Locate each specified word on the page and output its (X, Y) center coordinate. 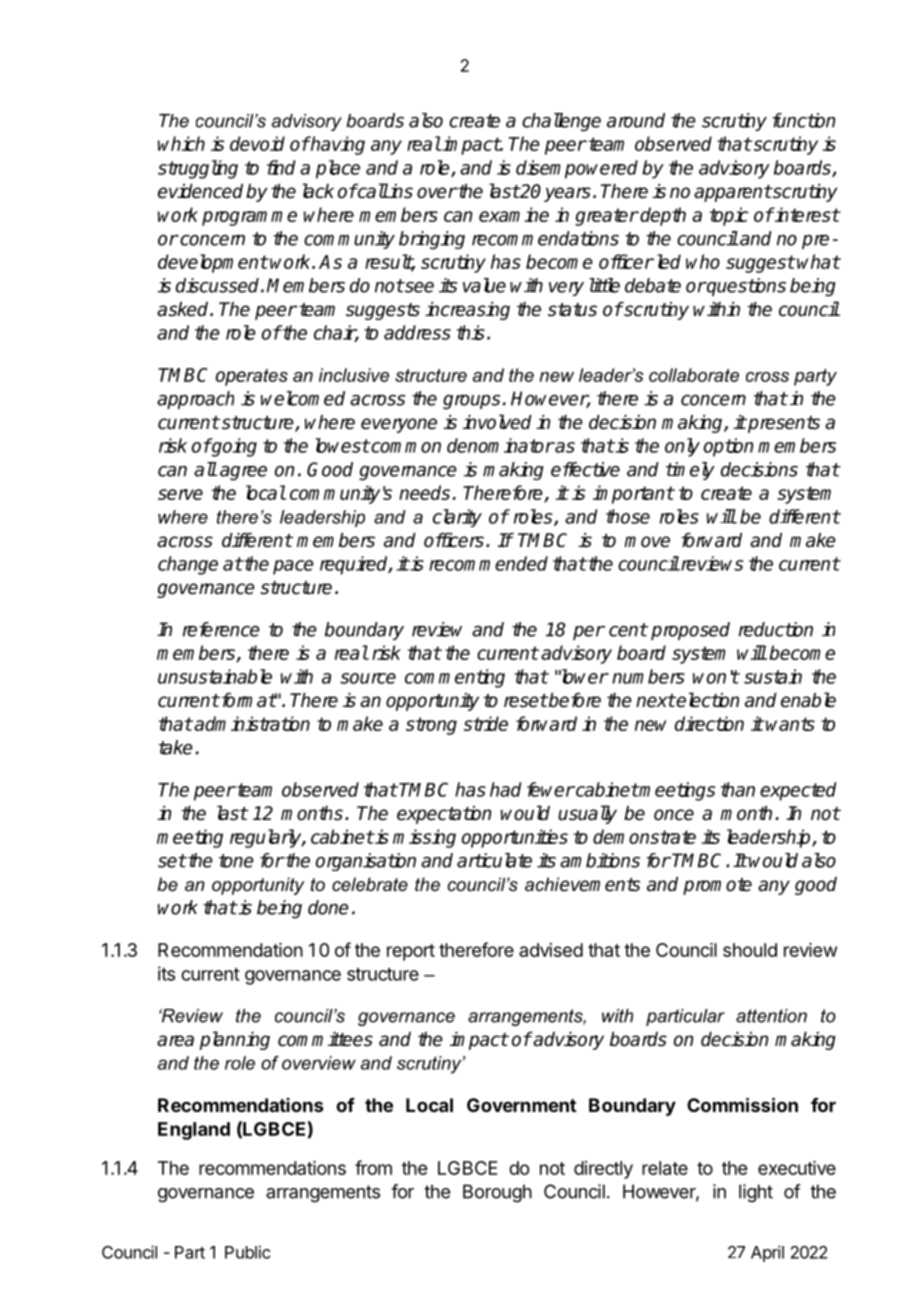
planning (235, 1040)
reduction (776, 629)
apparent (733, 193)
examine (514, 214)
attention (771, 1016)
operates (252, 377)
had (506, 789)
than (738, 789)
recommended (488, 563)
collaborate (694, 375)
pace (293, 567)
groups (471, 402)
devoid (257, 143)
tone (236, 861)
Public (248, 1252)
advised (551, 950)
